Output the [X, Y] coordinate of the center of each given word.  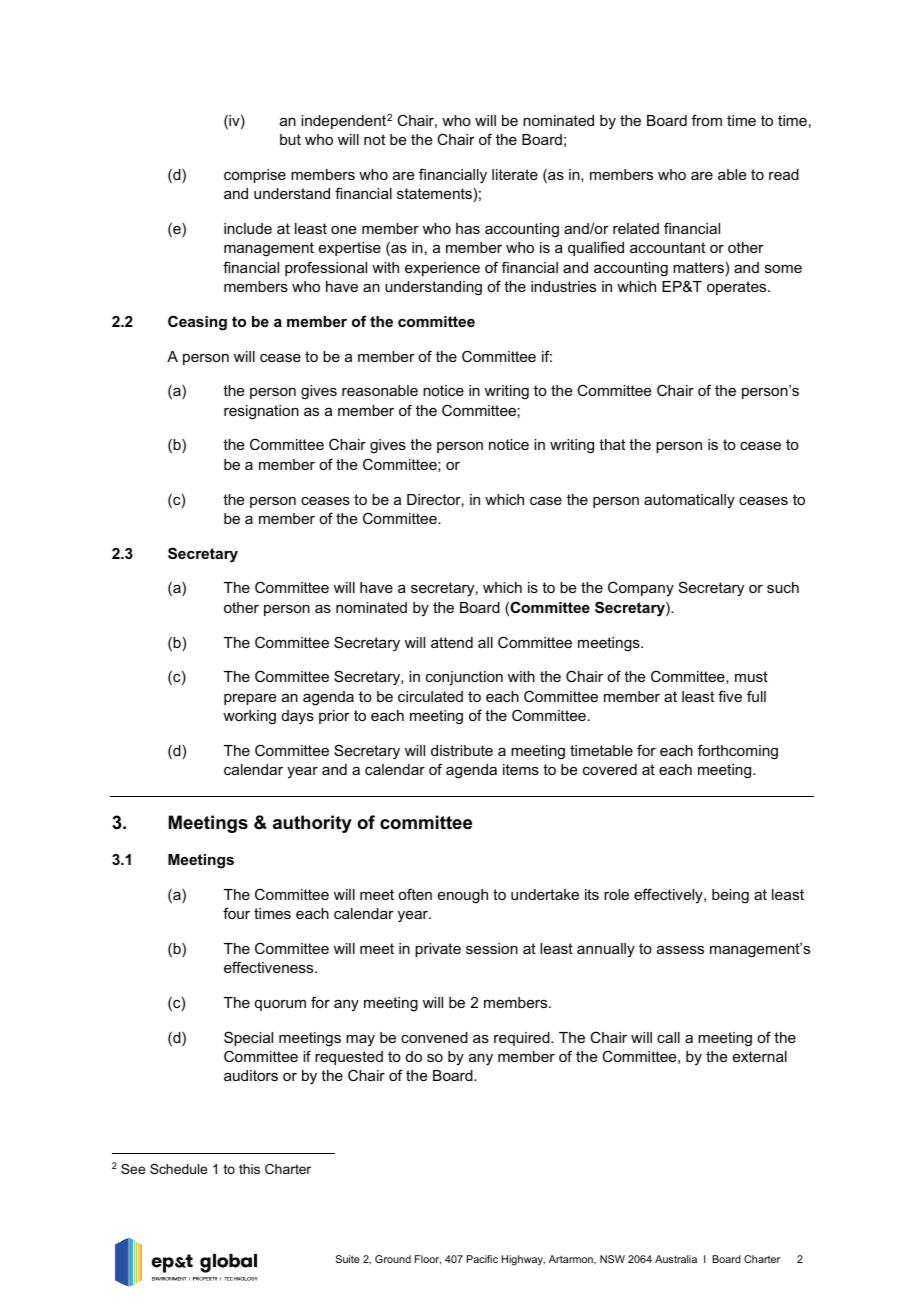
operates [738, 288]
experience [442, 269]
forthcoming [738, 752]
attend [452, 642]
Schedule [178, 1169]
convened [434, 1037]
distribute [462, 750]
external [760, 1056]
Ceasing [197, 323]
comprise [255, 176]
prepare [250, 699]
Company [641, 588]
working [249, 717]
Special [248, 1038]
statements [434, 193]
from [707, 120]
